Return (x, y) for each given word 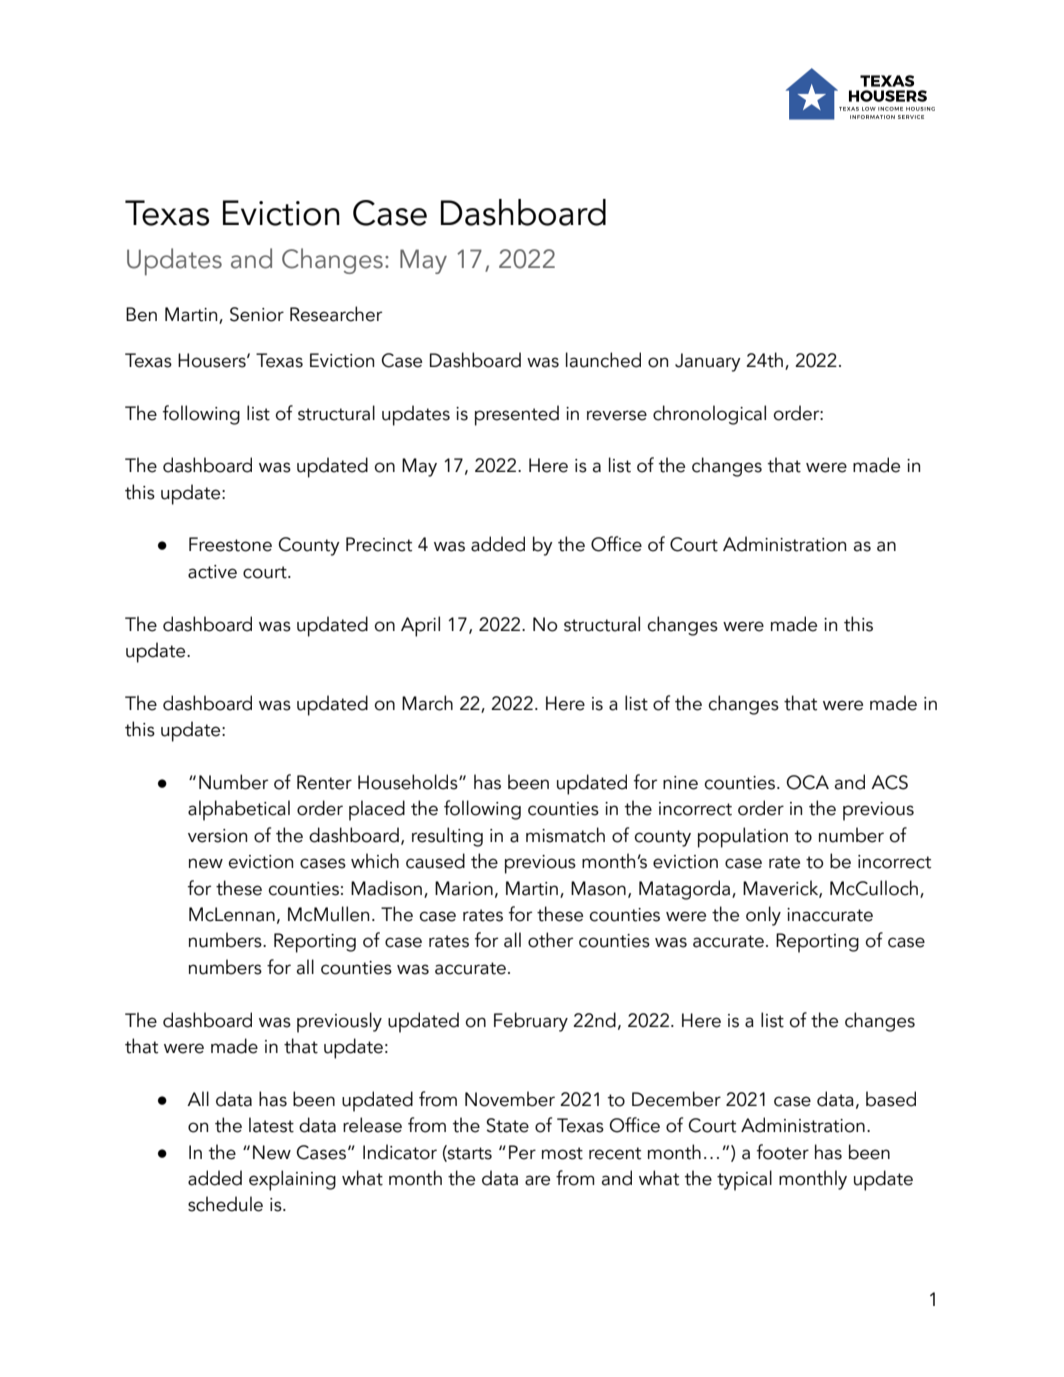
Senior (257, 314)
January (708, 362)
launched (603, 360)
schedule (225, 1204)
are (537, 1180)
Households (409, 782)
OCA (808, 782)
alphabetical (239, 810)
